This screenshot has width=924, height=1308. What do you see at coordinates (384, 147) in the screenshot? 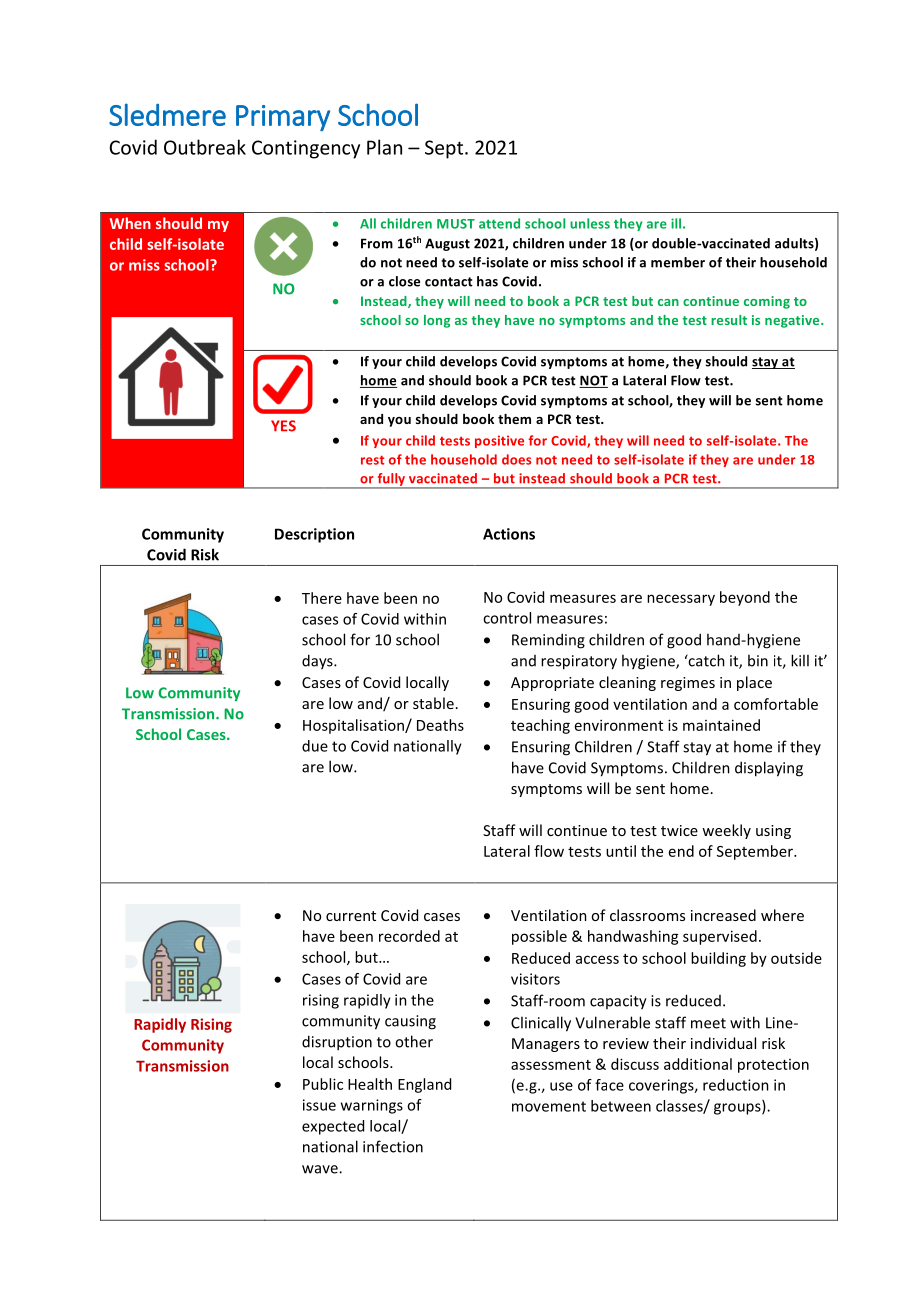
I see `Plan` at bounding box center [384, 147].
